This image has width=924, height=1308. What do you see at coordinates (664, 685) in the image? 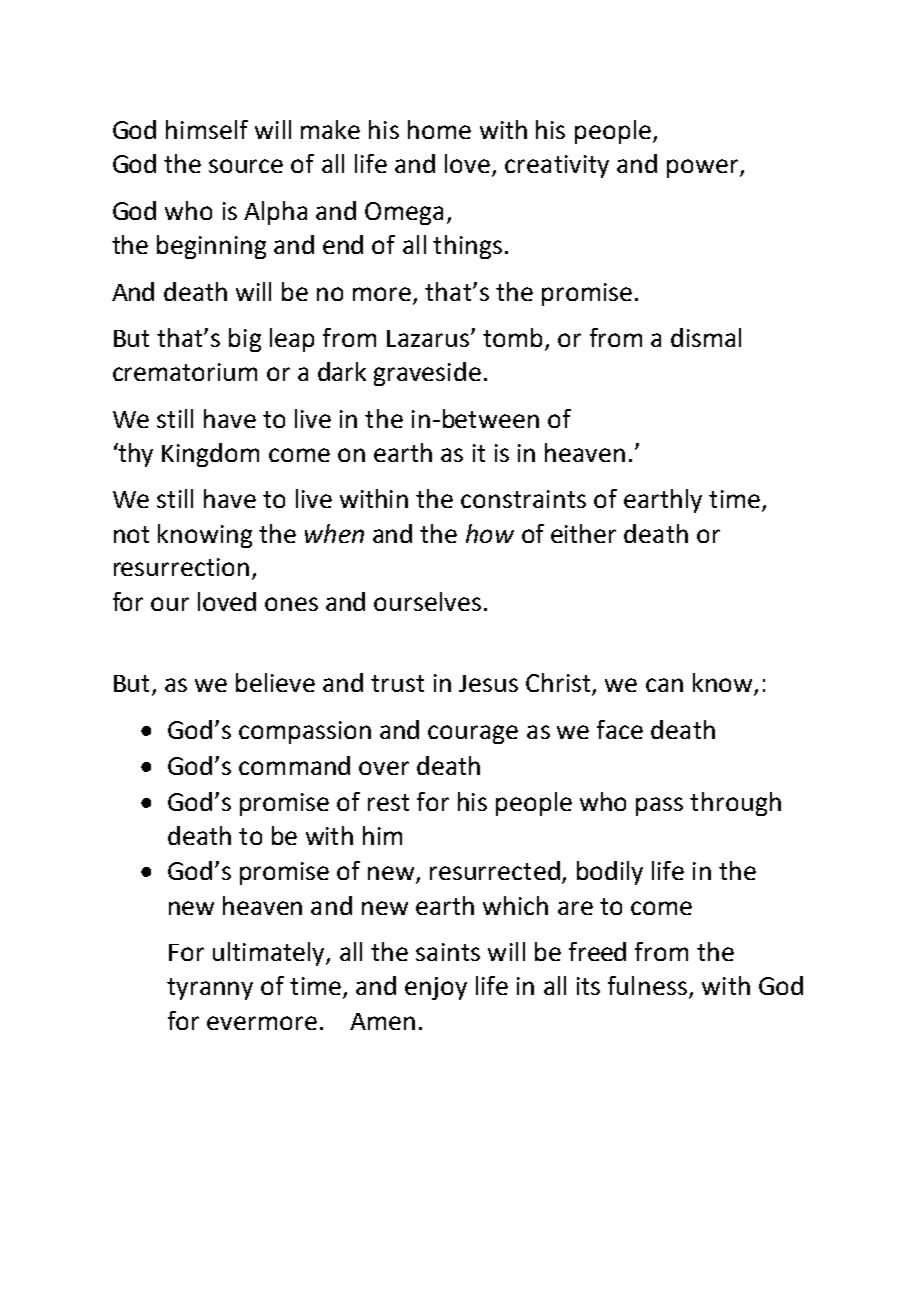
I see `can` at bounding box center [664, 685].
